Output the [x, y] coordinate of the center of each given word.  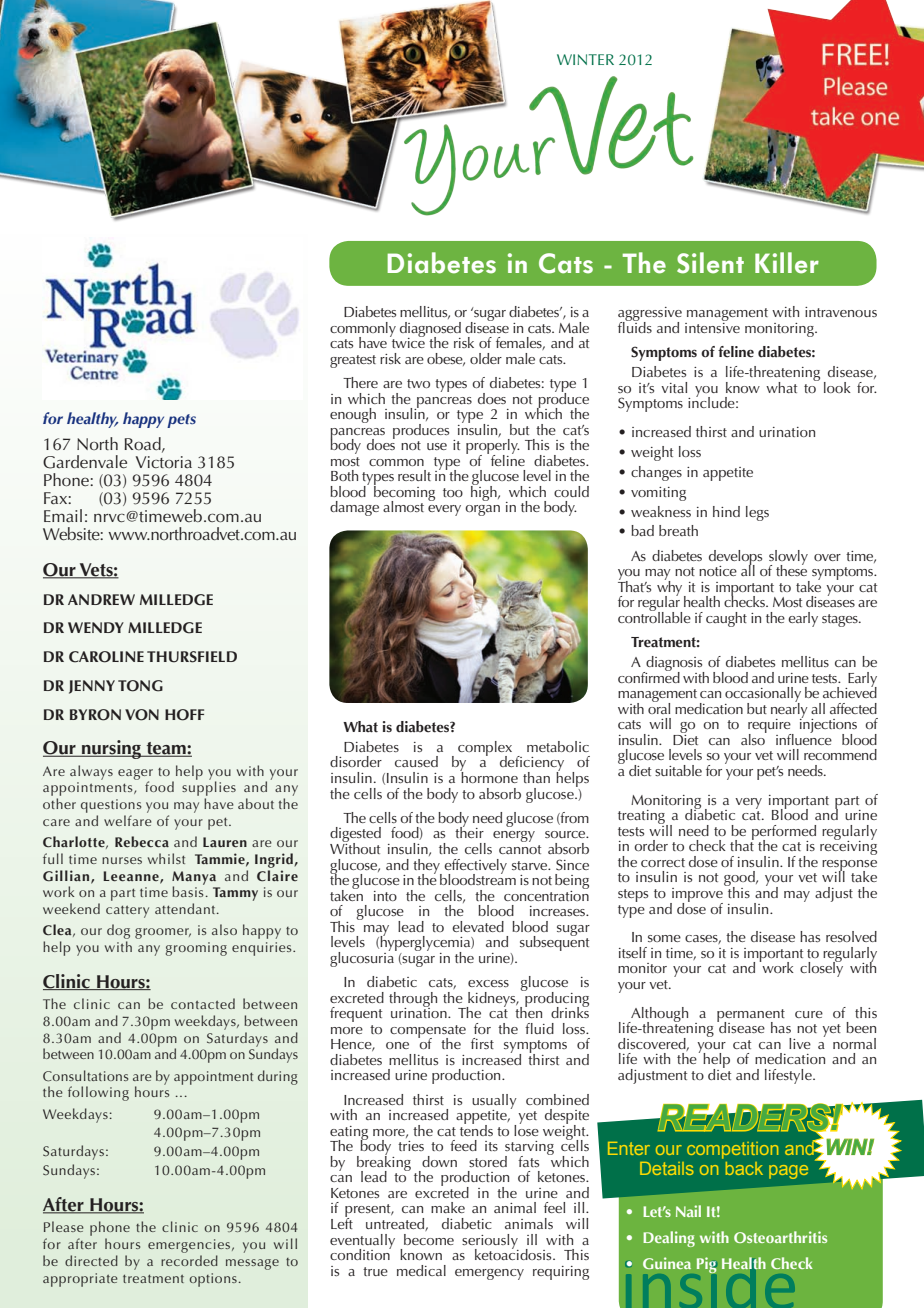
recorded [189, 1260]
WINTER [585, 59]
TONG [140, 686]
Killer [787, 263]
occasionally [763, 696]
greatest [353, 361]
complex [485, 749]
